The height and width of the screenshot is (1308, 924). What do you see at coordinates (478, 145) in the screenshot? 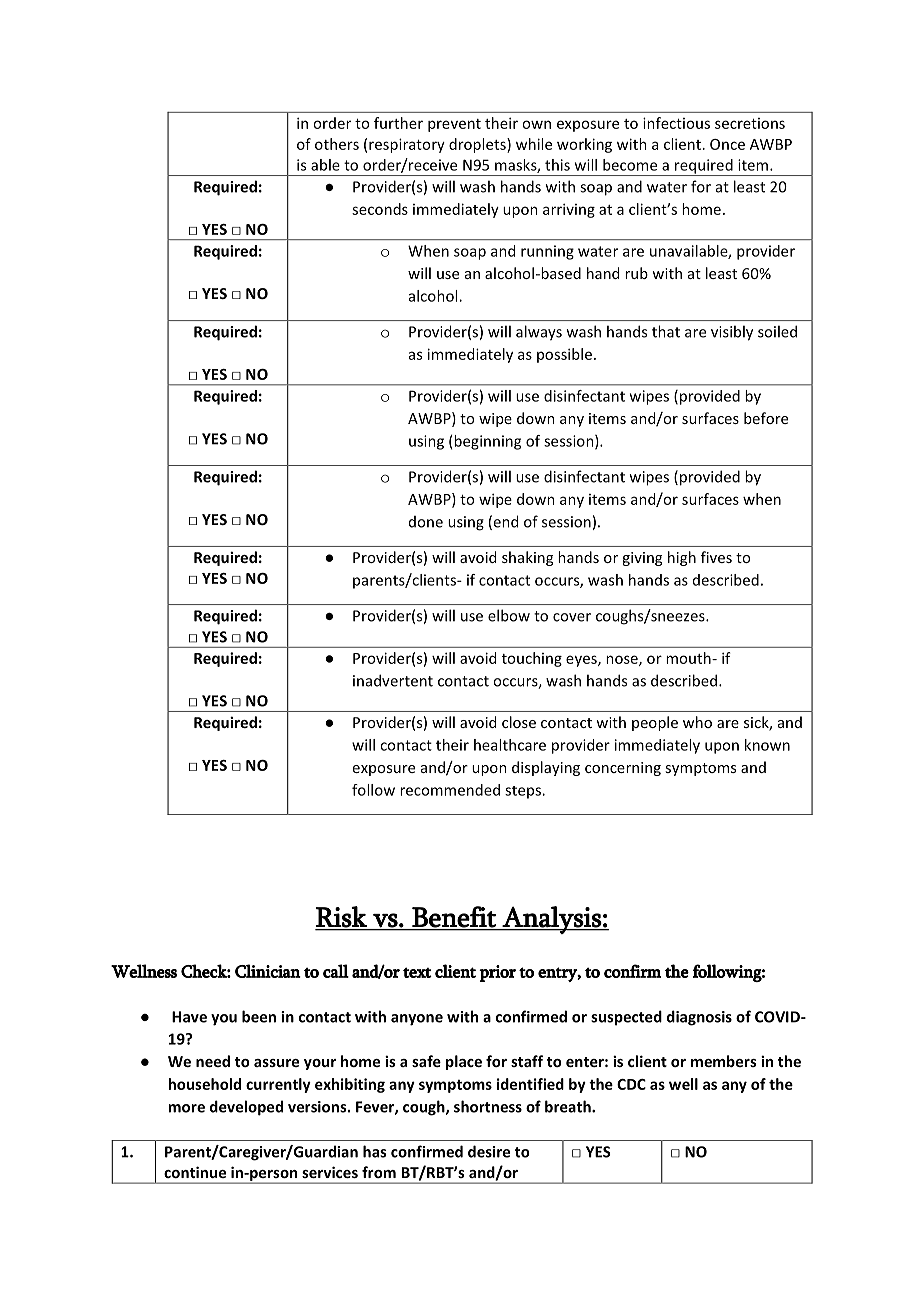
I see `droplets` at bounding box center [478, 145].
